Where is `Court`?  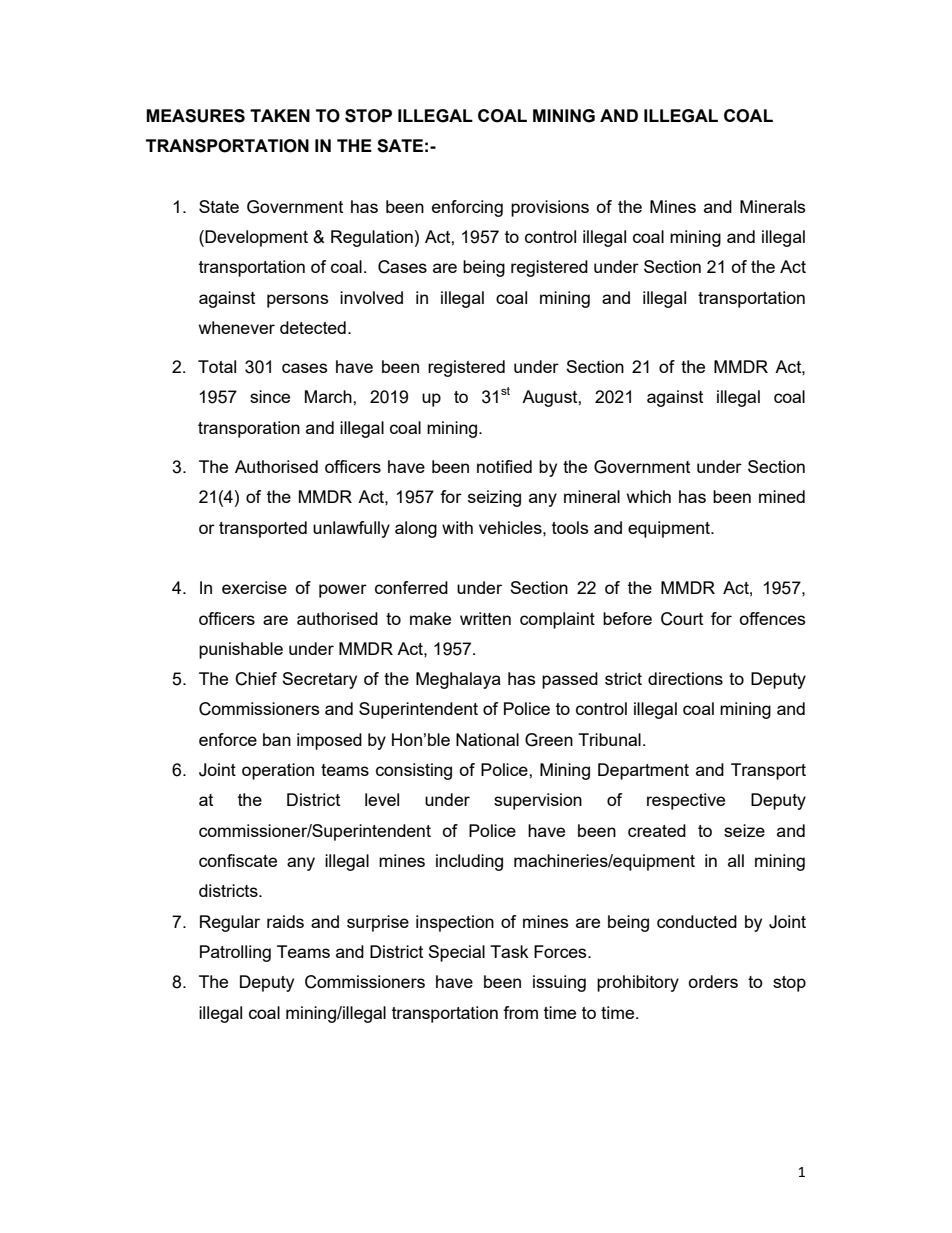
Court is located at coordinates (682, 619).
